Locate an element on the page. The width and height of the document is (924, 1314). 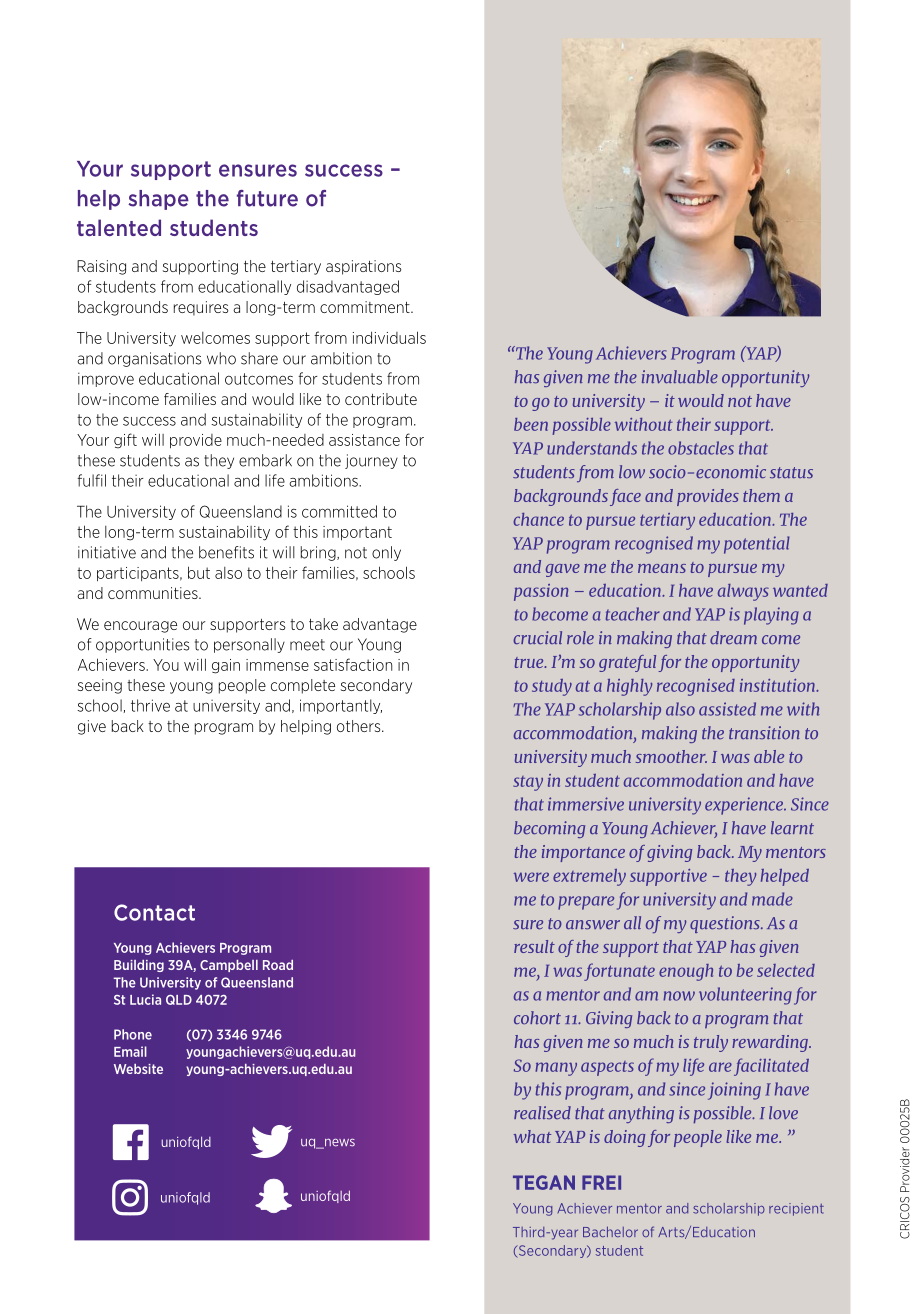
journey is located at coordinates (371, 461).
